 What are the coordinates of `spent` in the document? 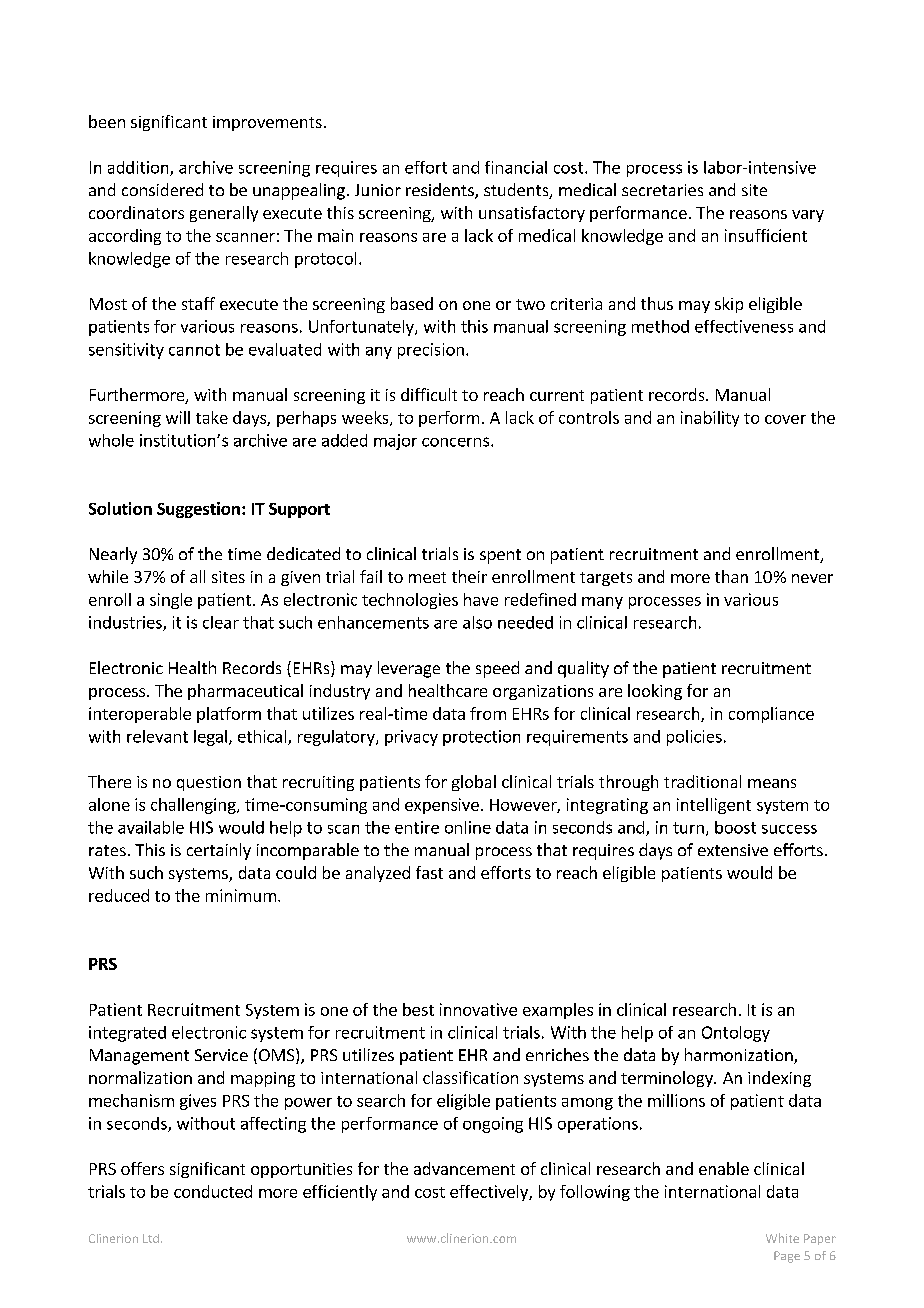 It's located at (500, 556).
